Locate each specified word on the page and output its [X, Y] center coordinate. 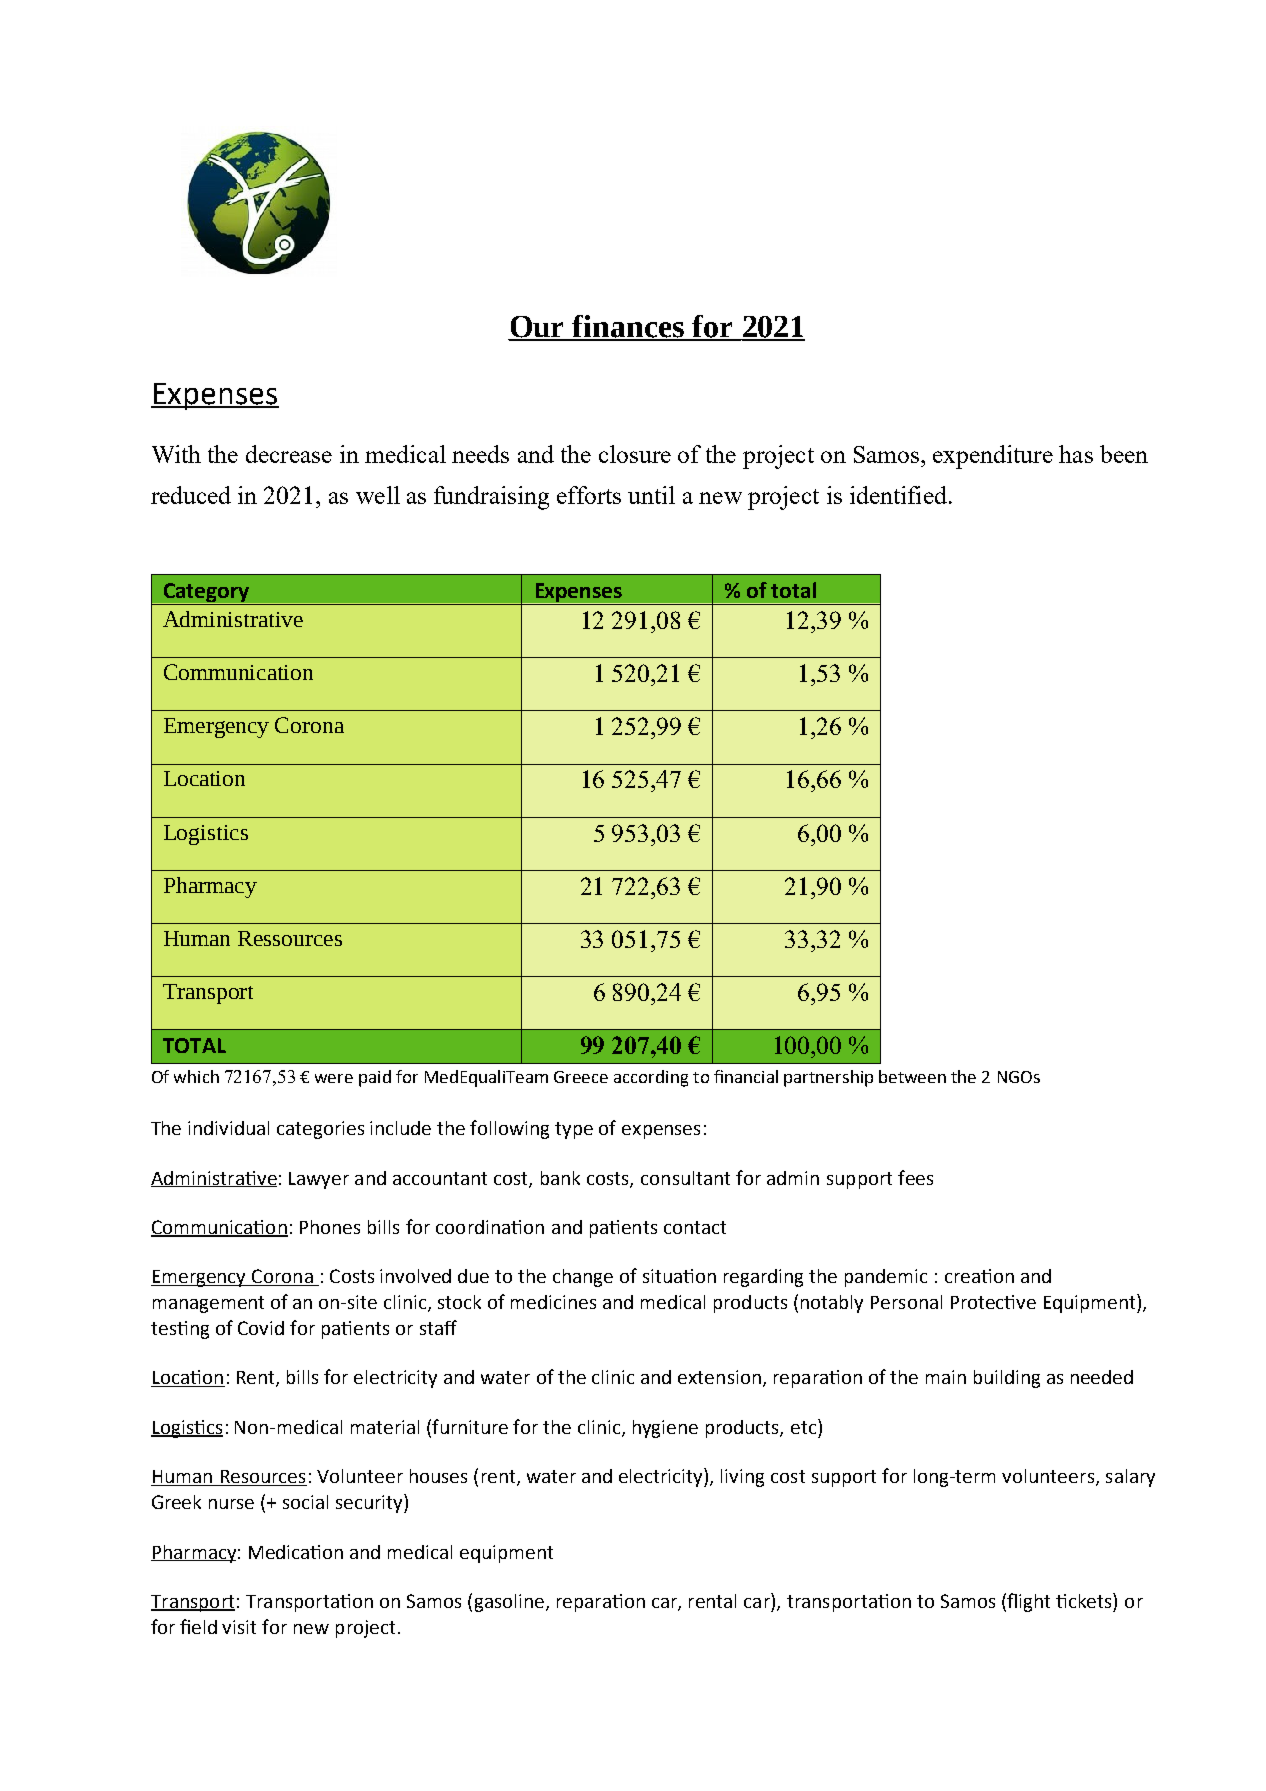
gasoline [509, 1603]
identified [898, 495]
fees [915, 1177]
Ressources [290, 938]
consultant [685, 1178]
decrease [289, 454]
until [651, 495]
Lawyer [319, 1180]
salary [1130, 1478]
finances [629, 327]
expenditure [993, 457]
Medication [296, 1552]
